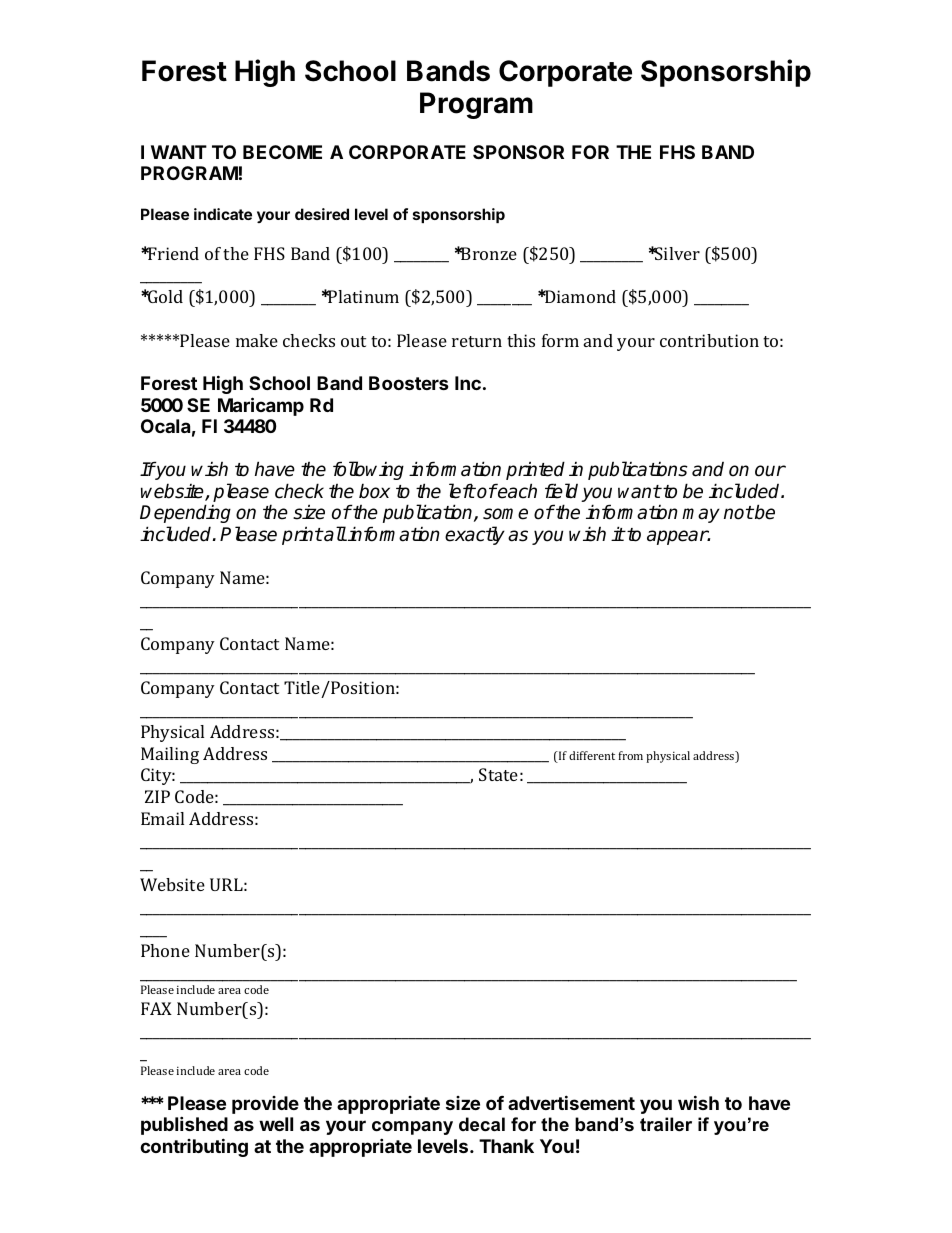  I want to click on trailer, so click(666, 1124).
